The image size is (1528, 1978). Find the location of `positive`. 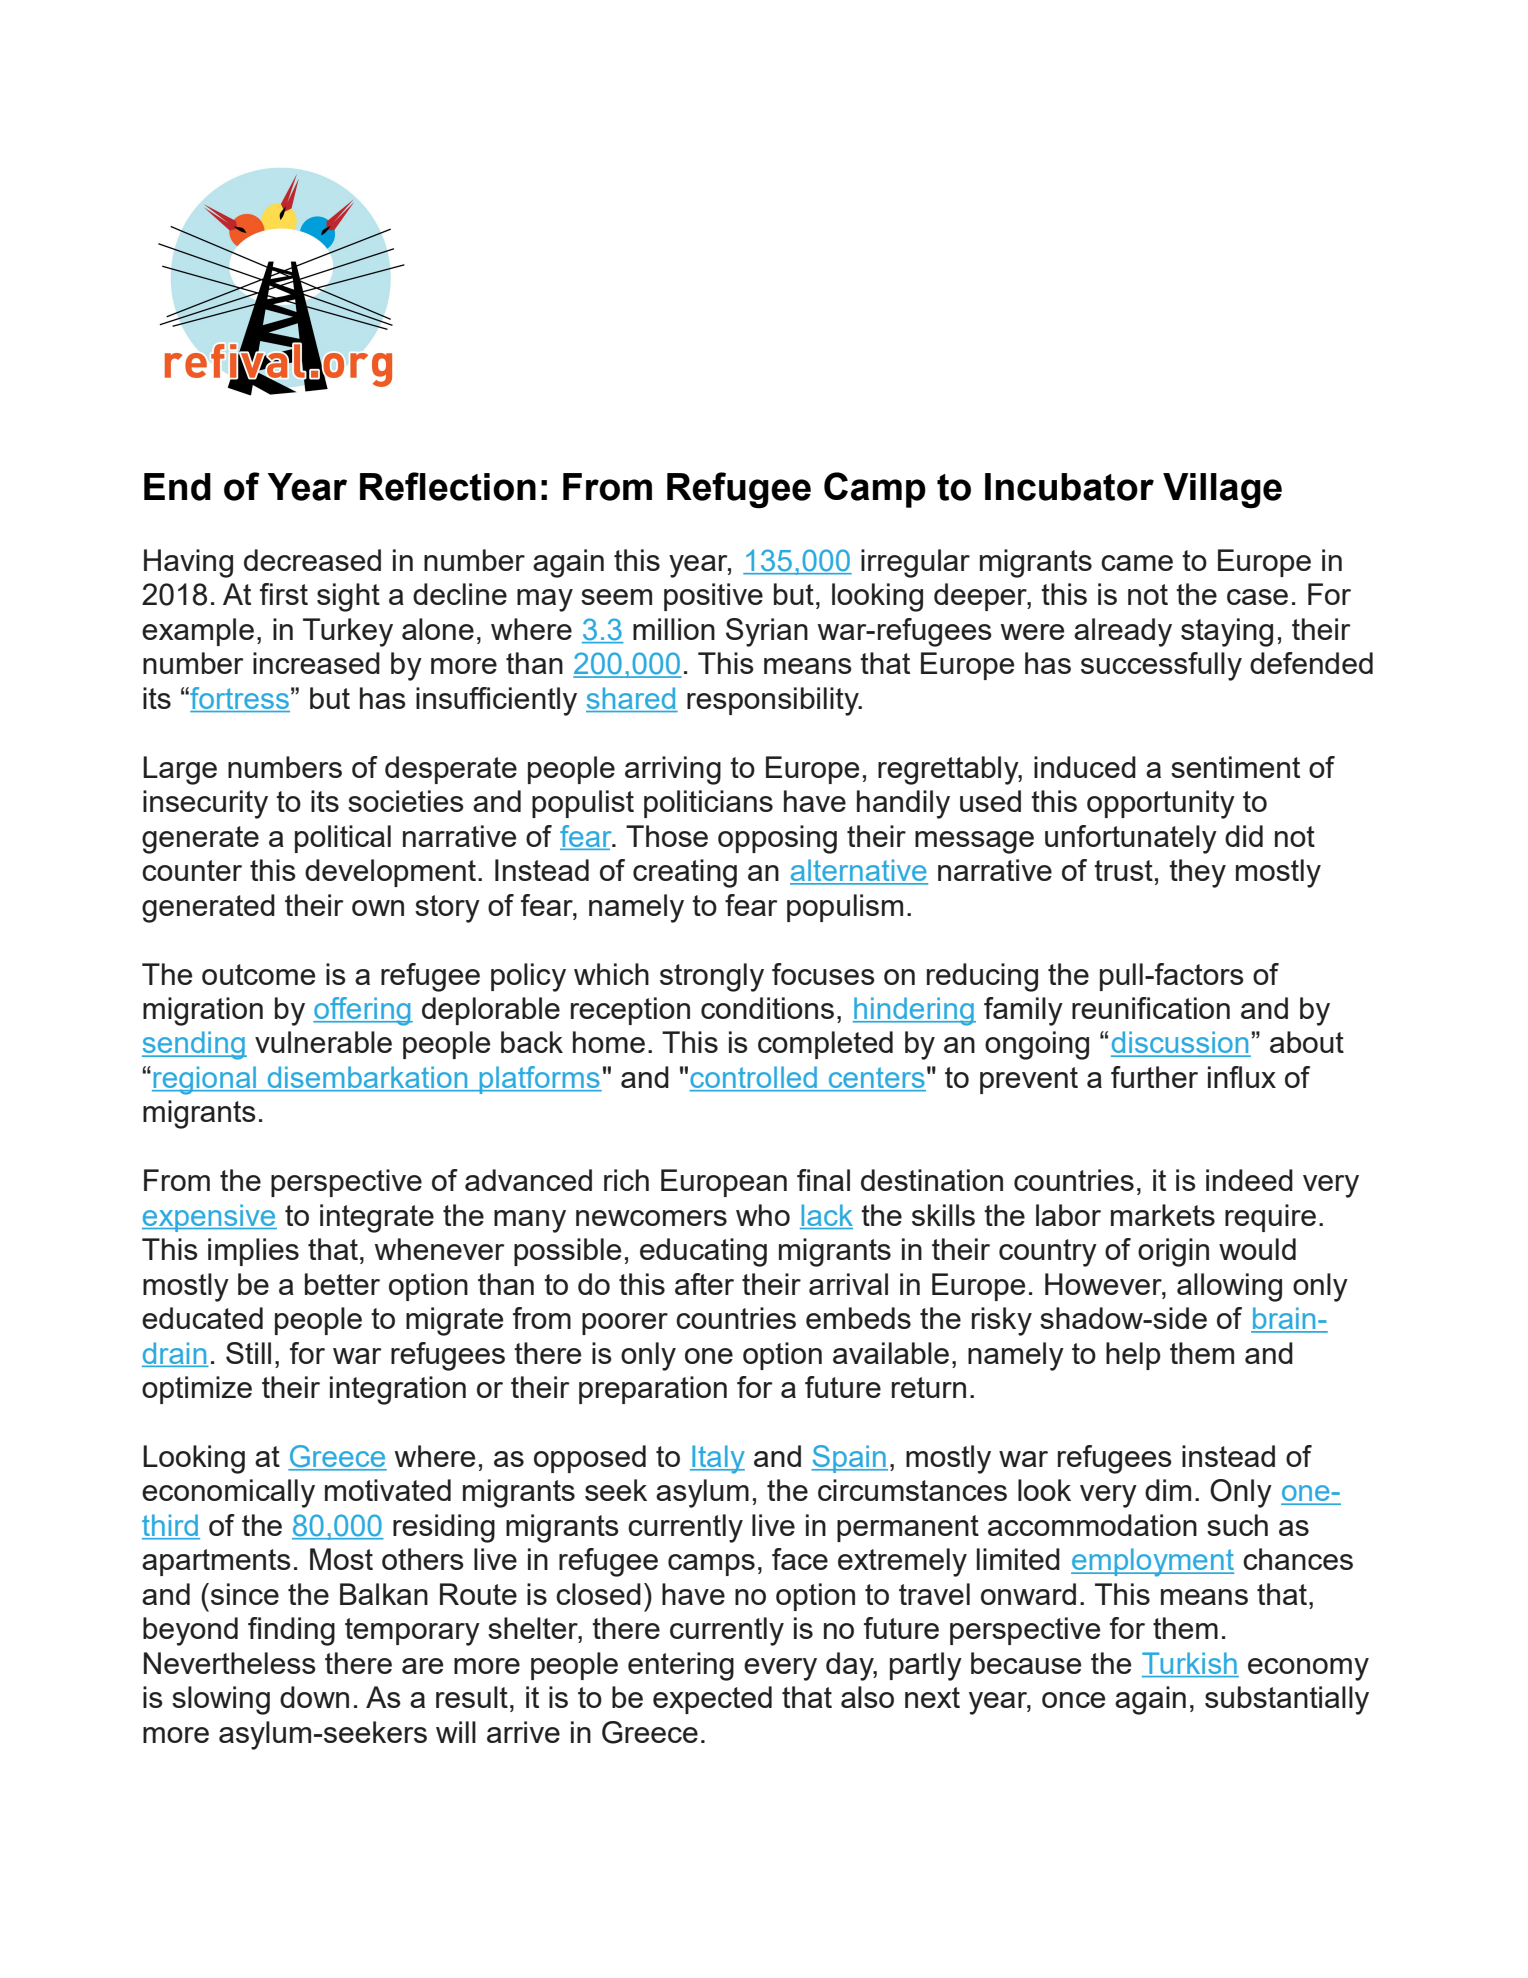

positive is located at coordinates (713, 597).
